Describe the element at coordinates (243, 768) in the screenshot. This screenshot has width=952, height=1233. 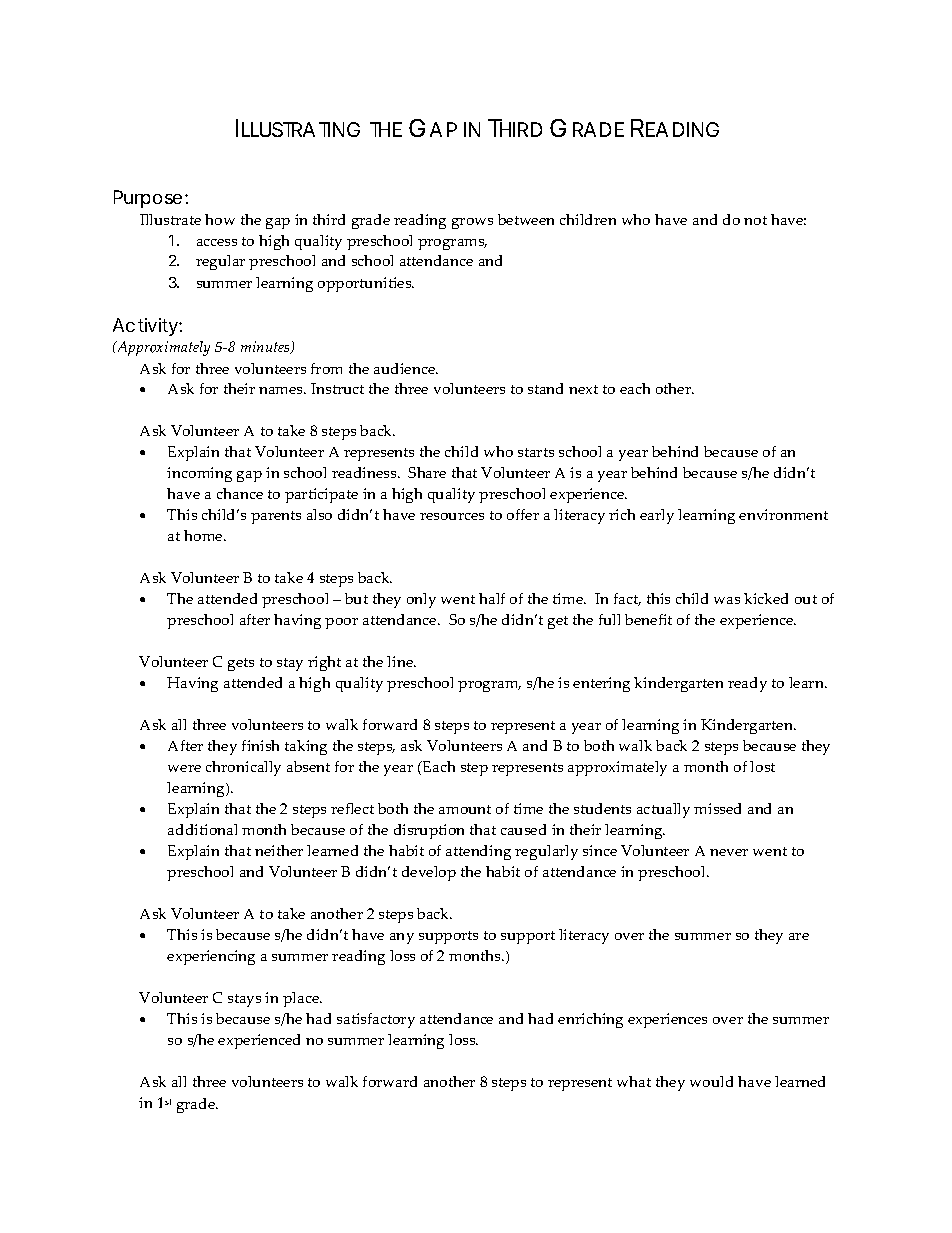
I see `chronically` at that location.
